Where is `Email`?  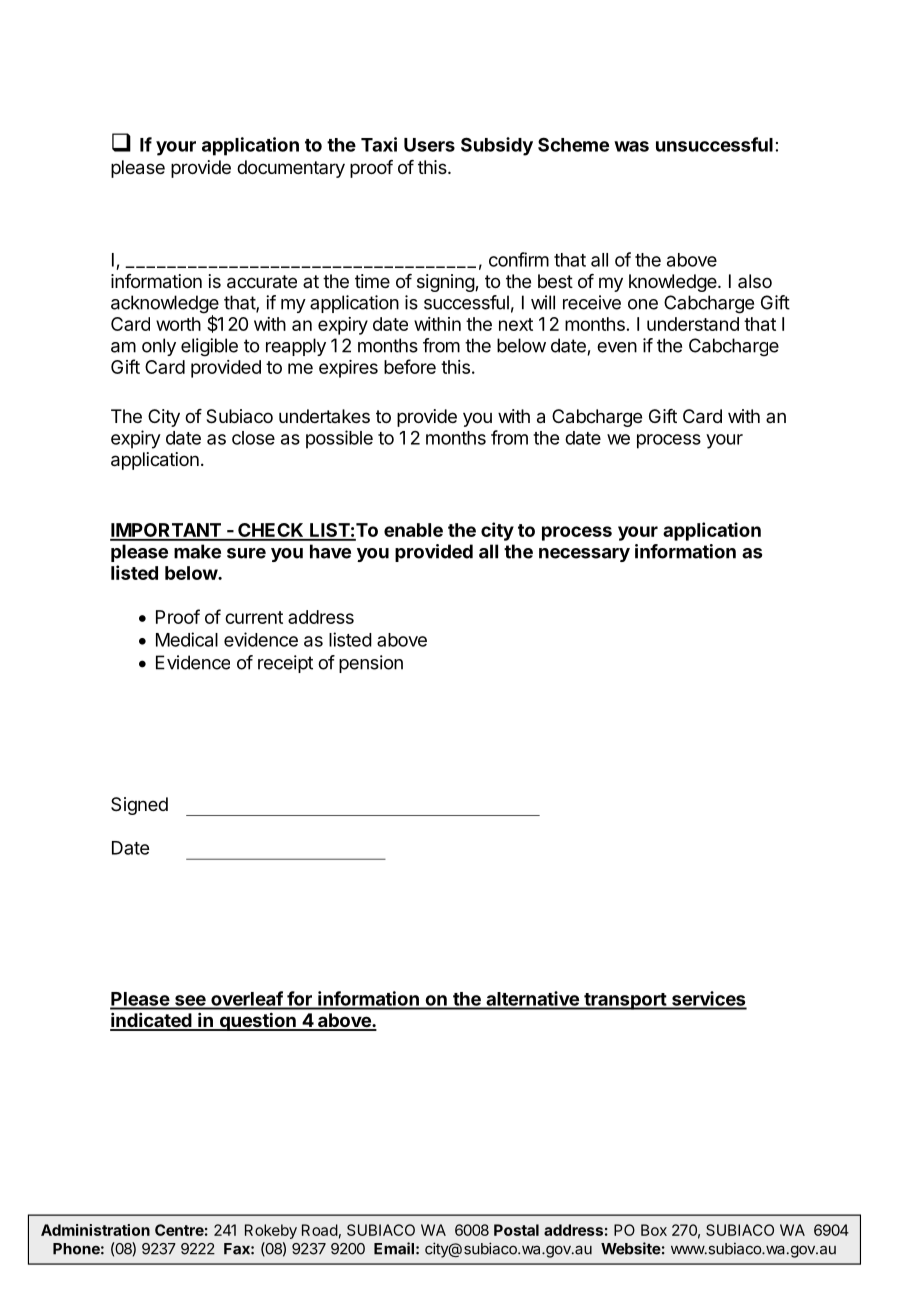 Email is located at coordinates (394, 1248).
